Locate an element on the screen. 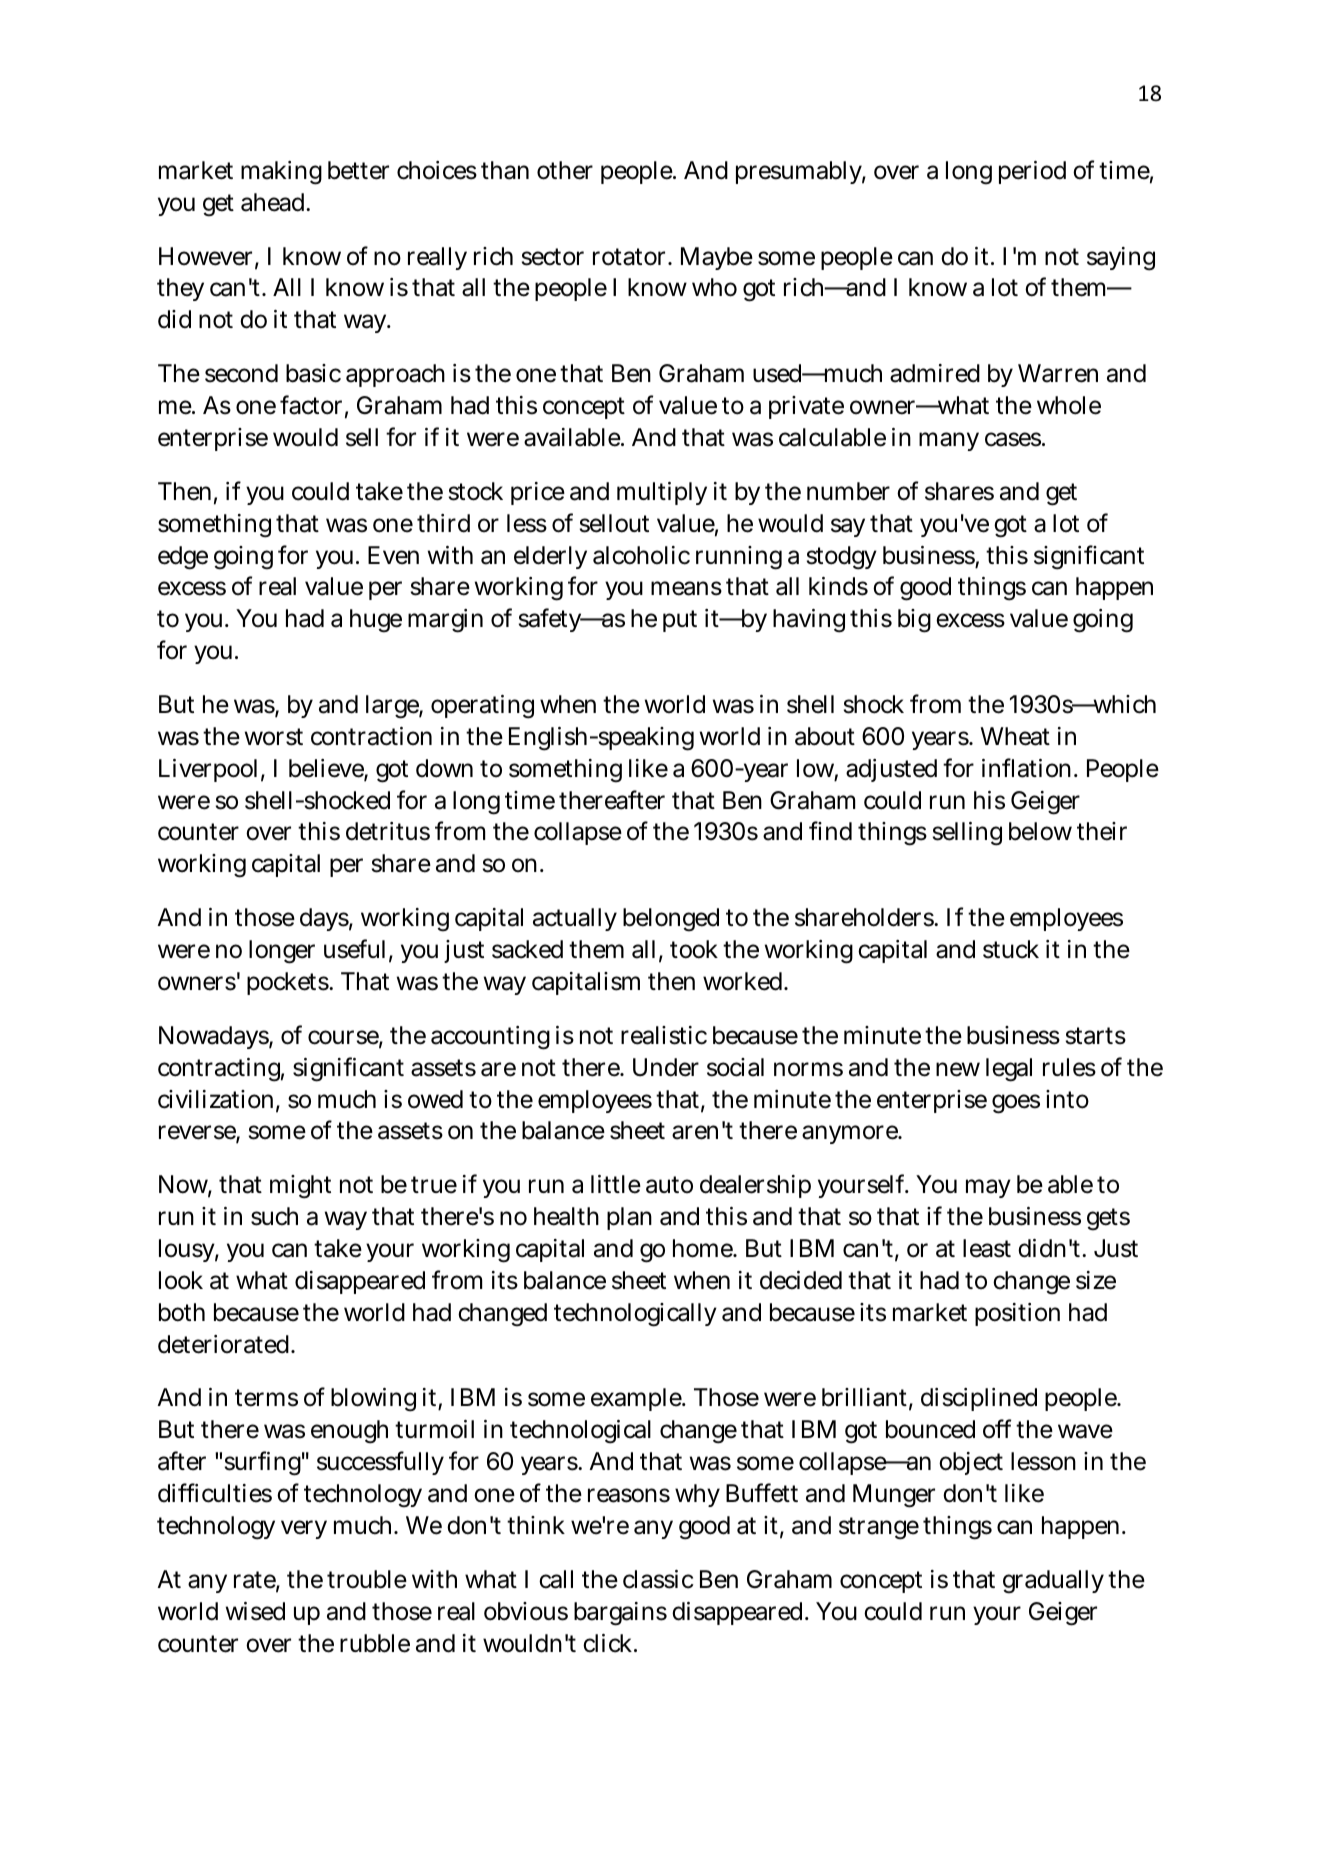 Image resolution: width=1319 pixels, height=1865 pixels. ahead is located at coordinates (274, 202).
